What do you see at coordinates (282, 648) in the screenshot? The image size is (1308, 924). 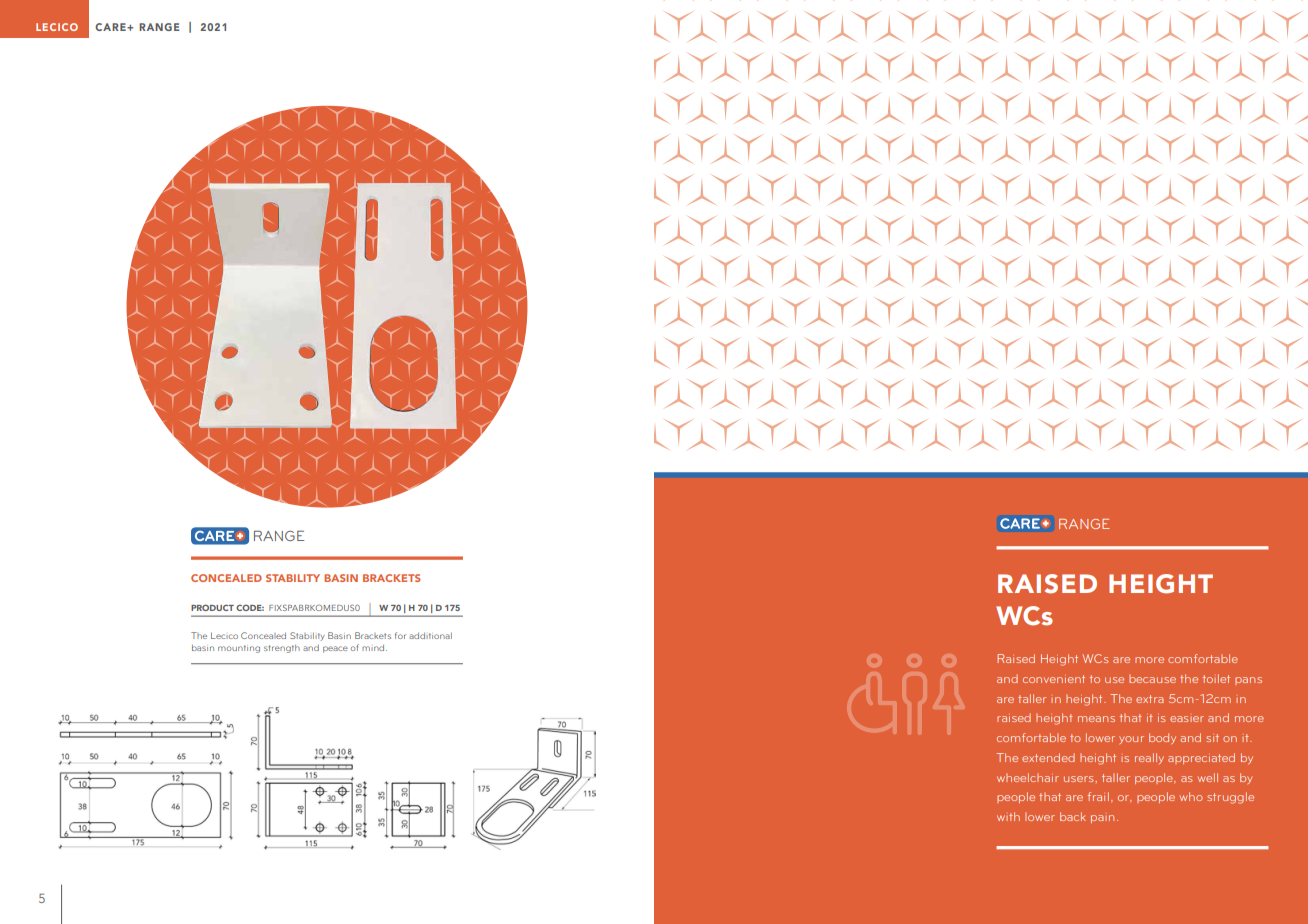 I see `strength` at bounding box center [282, 648].
